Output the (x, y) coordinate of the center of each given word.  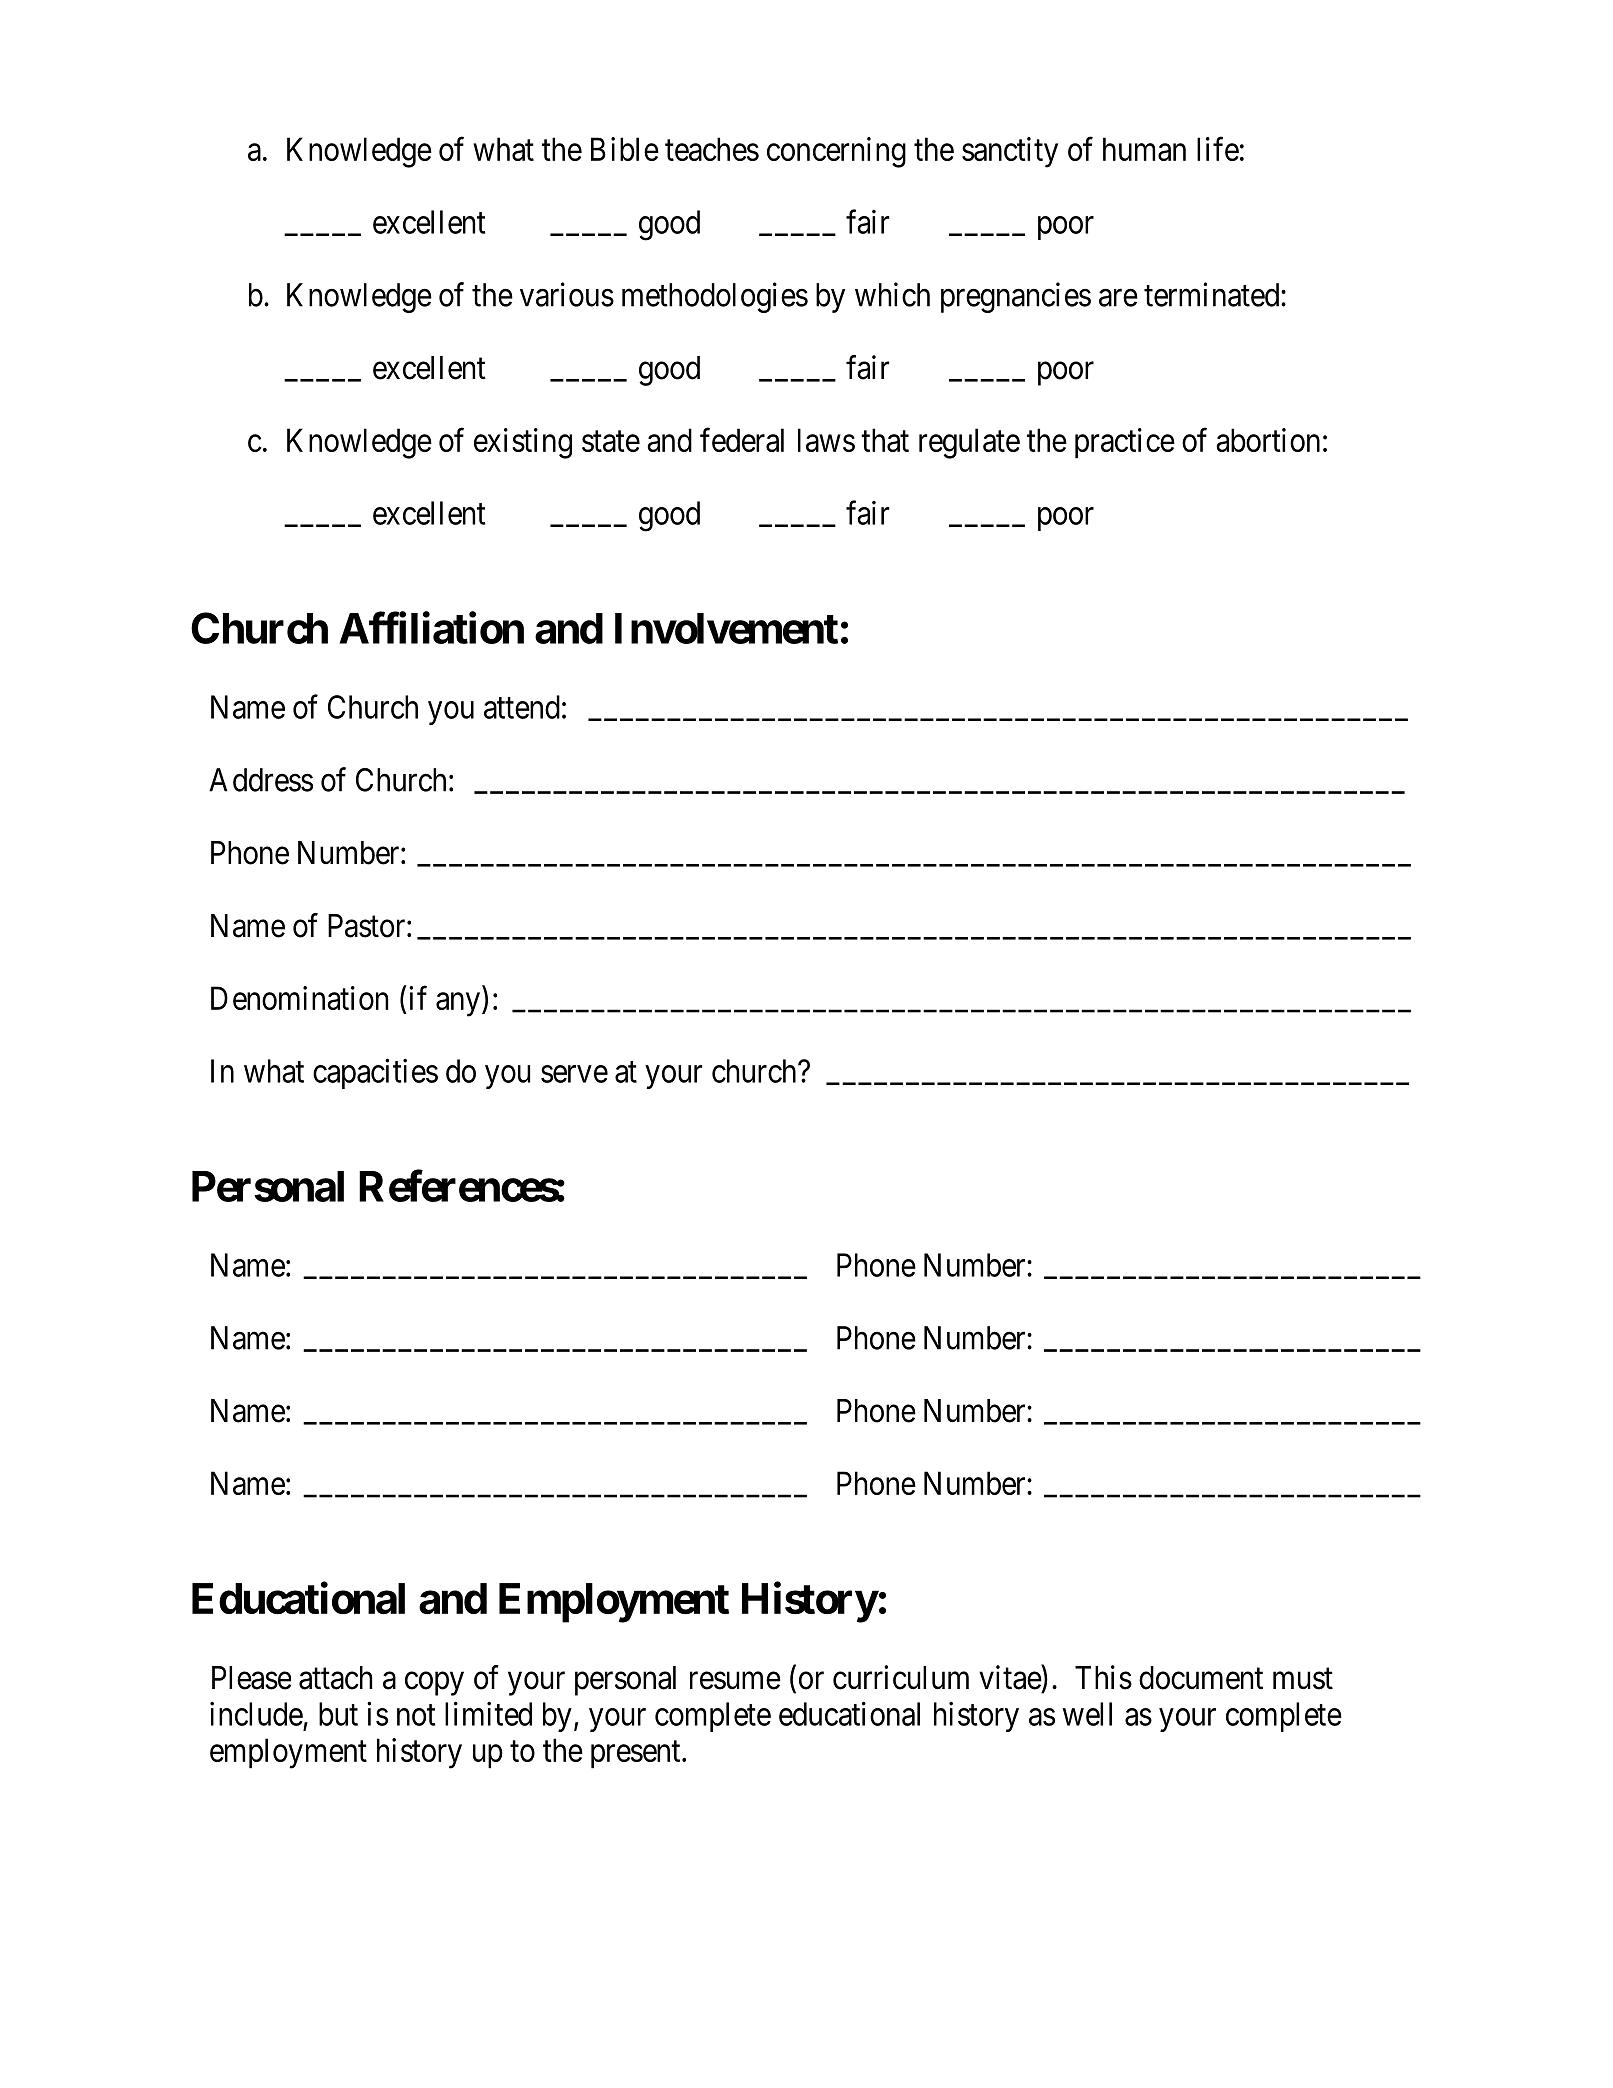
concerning (836, 152)
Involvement (726, 628)
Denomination (299, 998)
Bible (625, 149)
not (416, 1715)
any (458, 1005)
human (1144, 149)
